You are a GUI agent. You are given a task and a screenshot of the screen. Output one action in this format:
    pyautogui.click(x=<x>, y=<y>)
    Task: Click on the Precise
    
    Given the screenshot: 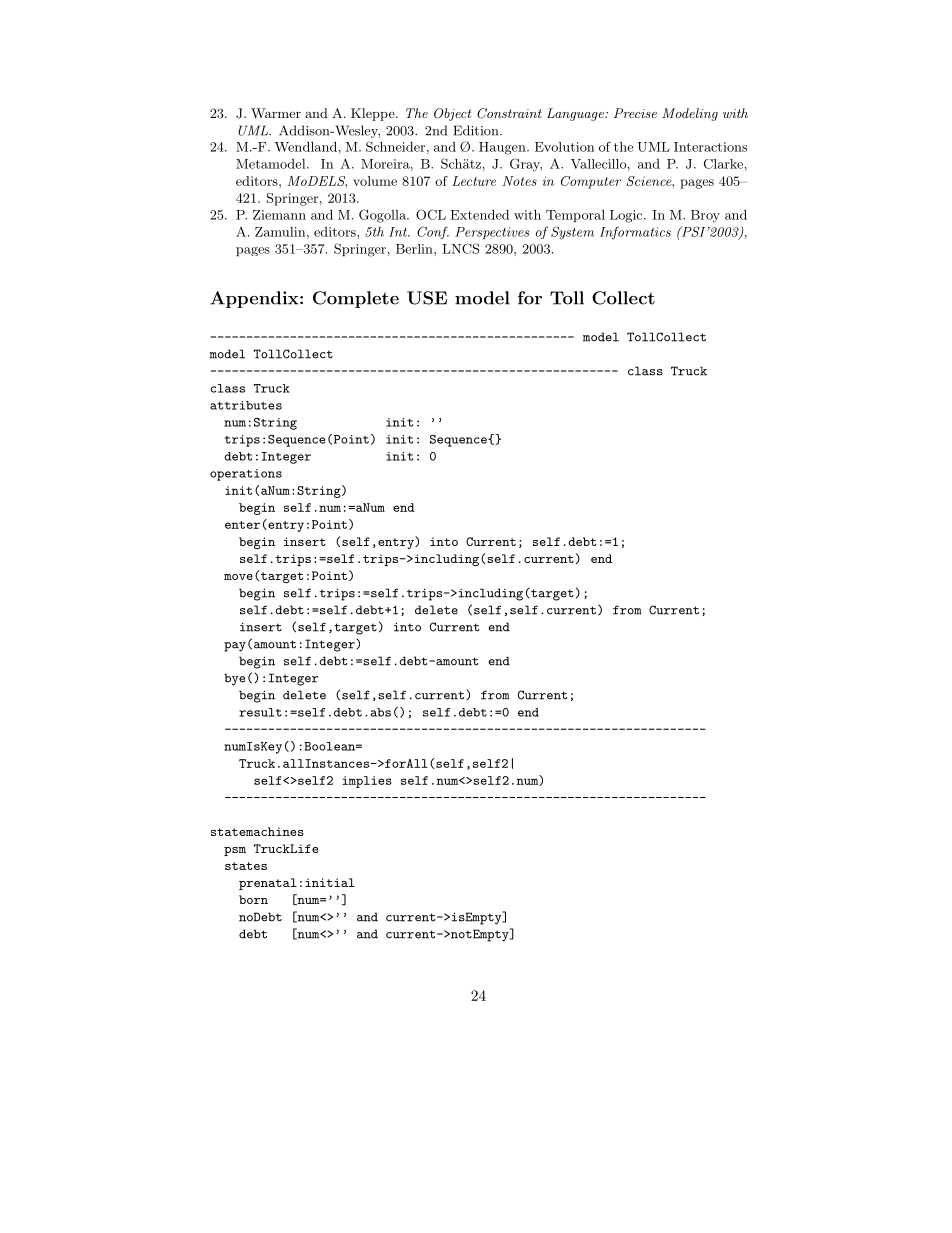 What is the action you would take?
    pyautogui.click(x=635, y=113)
